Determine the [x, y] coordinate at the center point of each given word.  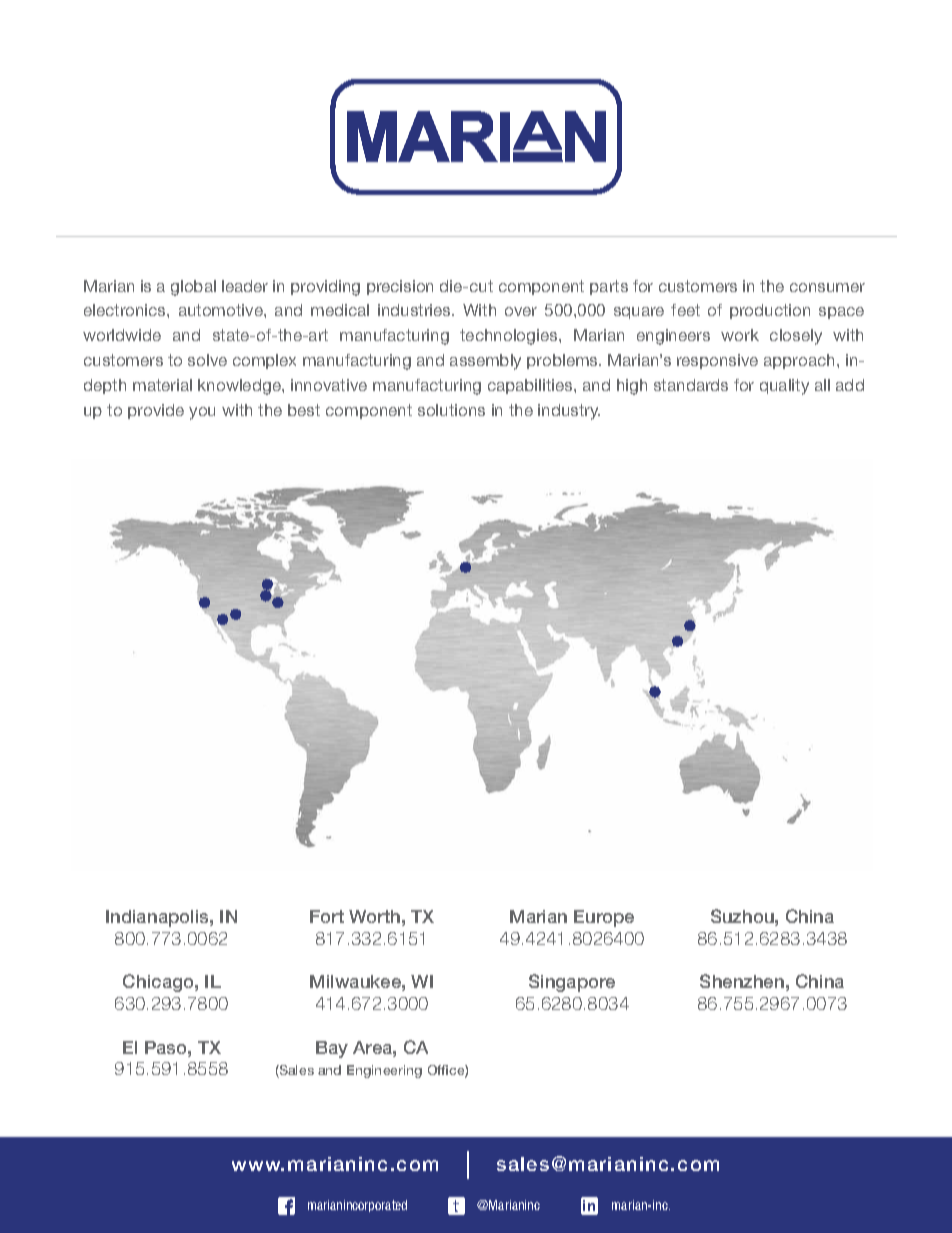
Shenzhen [742, 981]
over [521, 311]
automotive [222, 310]
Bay [332, 1049]
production [770, 311]
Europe [604, 918]
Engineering [384, 1071]
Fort [327, 916]
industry [569, 412]
